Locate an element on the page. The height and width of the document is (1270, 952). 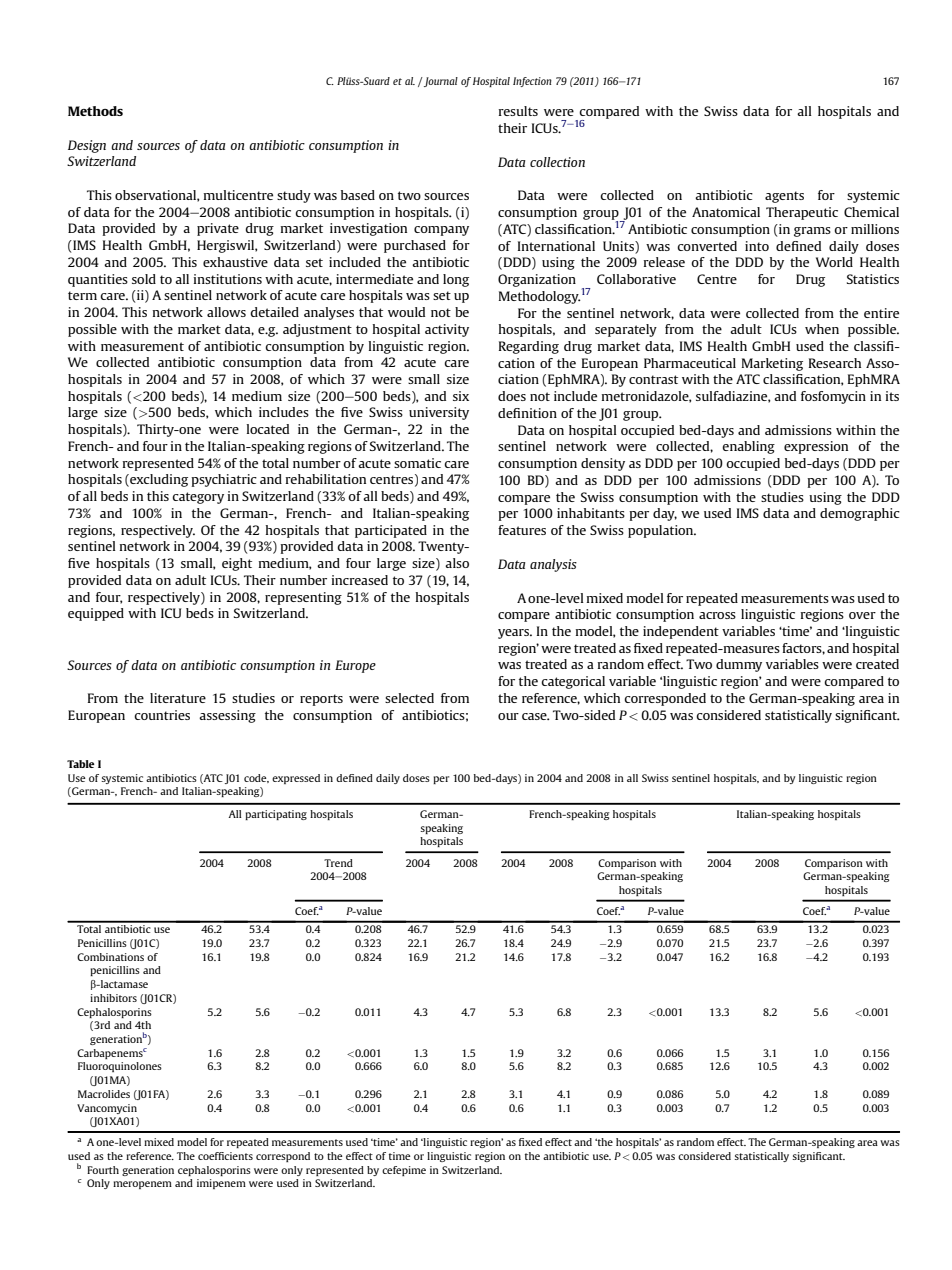
psychiatric is located at coordinates (224, 480).
